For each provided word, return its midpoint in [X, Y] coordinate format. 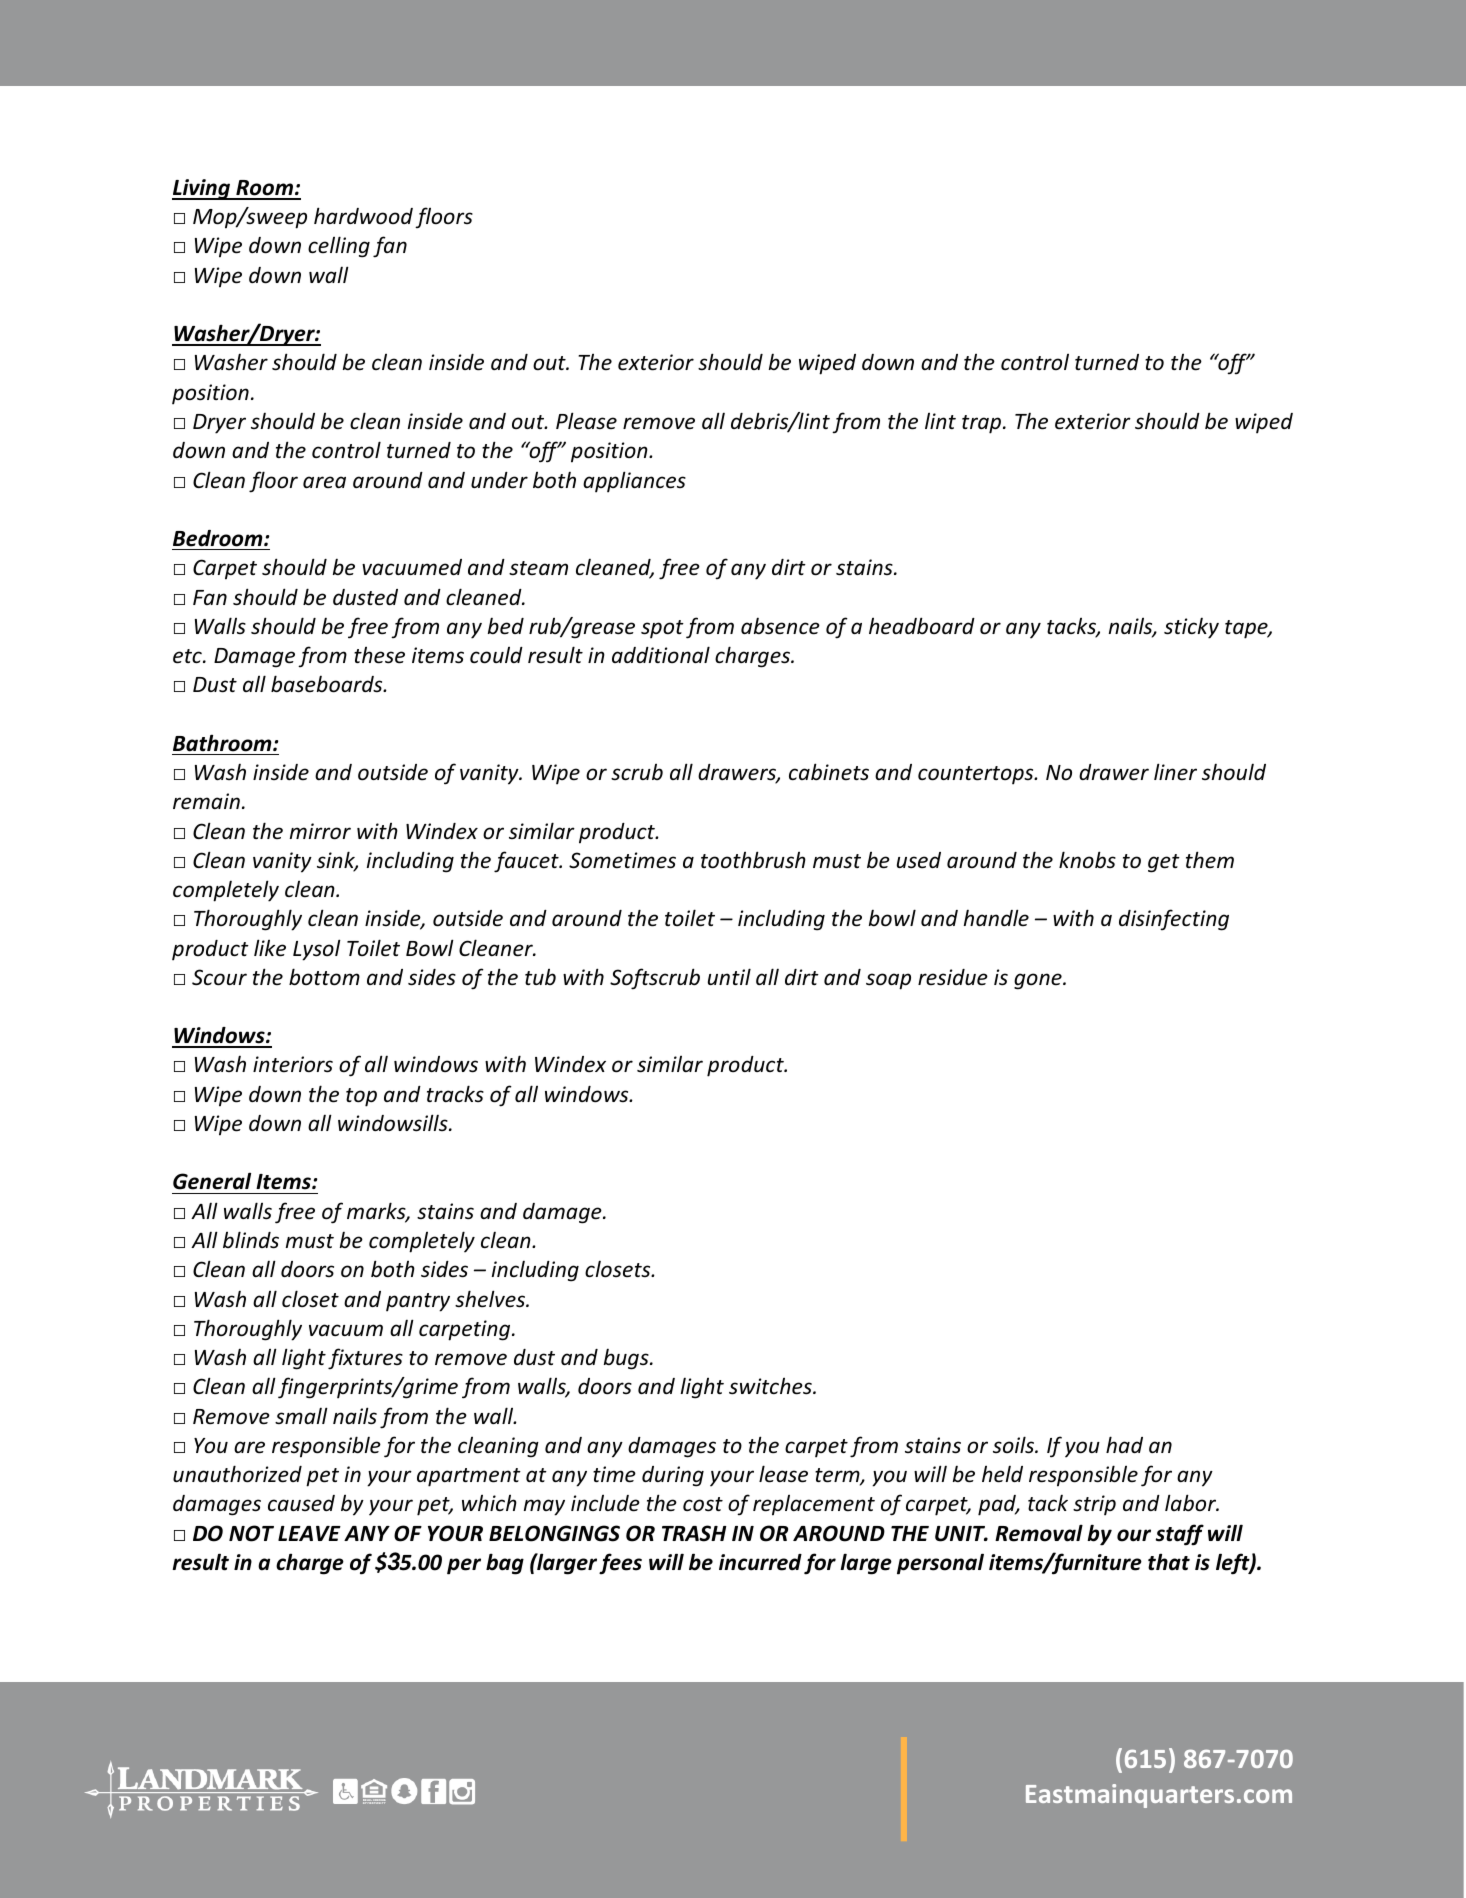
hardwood [363, 216]
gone [1039, 981]
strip [1094, 1505]
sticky [1191, 628]
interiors [293, 1064]
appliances [634, 482]
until [729, 976]
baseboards [328, 684]
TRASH [694, 1533]
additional [661, 654]
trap [983, 424]
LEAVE [309, 1533]
